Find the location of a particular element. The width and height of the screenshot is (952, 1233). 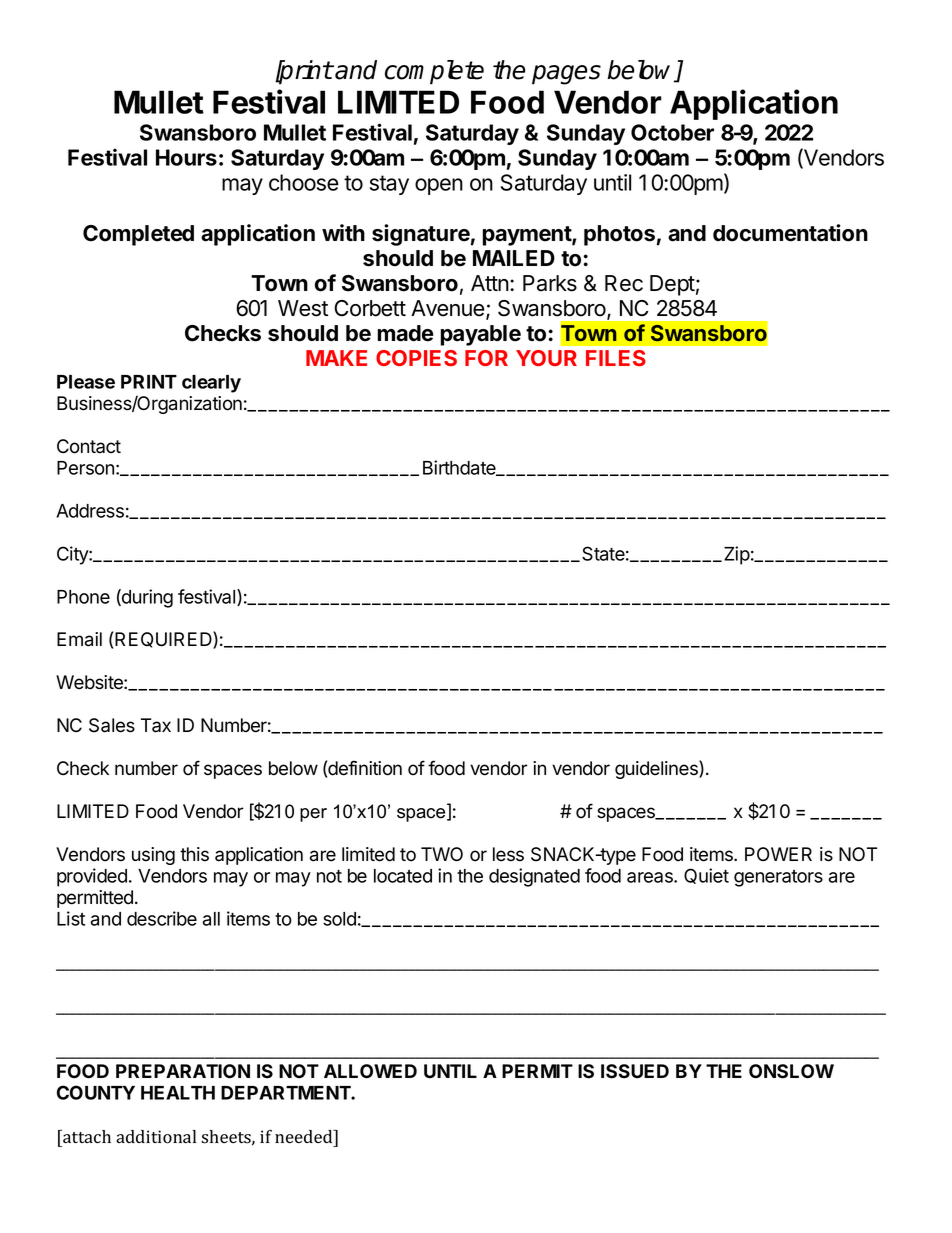

open is located at coordinates (439, 186).
